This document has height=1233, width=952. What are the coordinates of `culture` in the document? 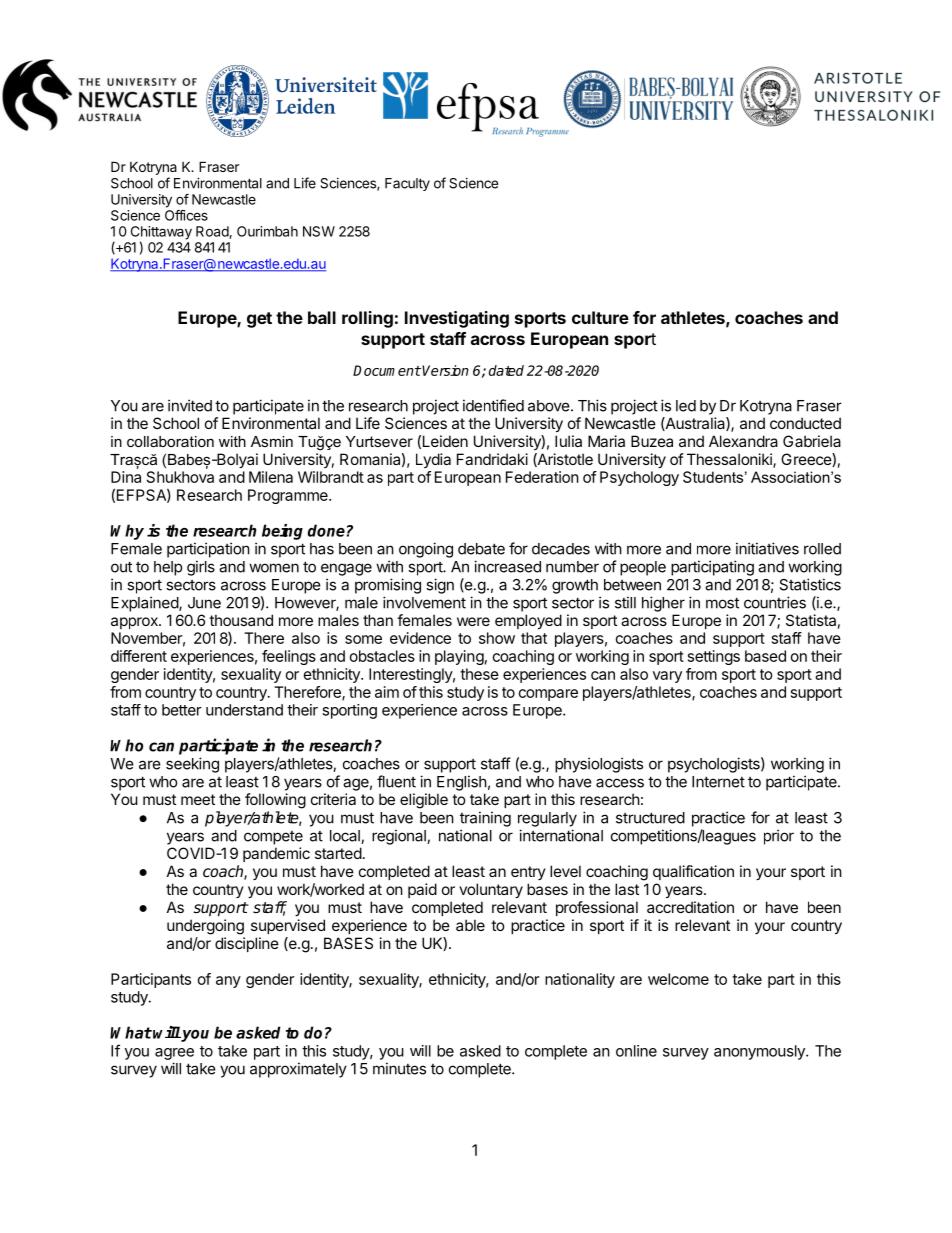 It's located at (600, 317).
